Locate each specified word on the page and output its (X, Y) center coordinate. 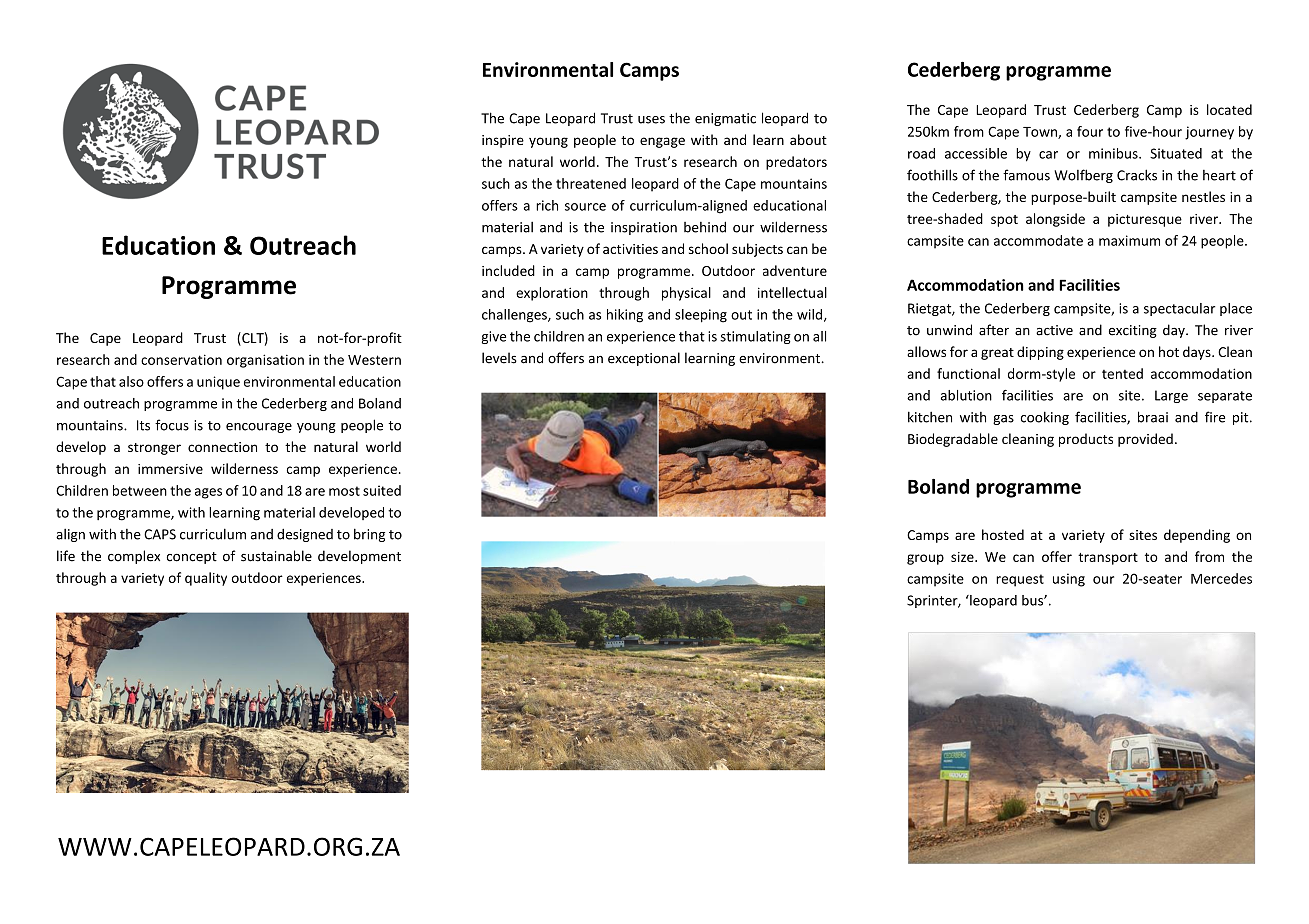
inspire (503, 141)
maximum (1129, 240)
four (1090, 131)
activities (630, 249)
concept (192, 558)
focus (172, 425)
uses (651, 120)
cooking (1045, 418)
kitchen (930, 417)
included (508, 270)
